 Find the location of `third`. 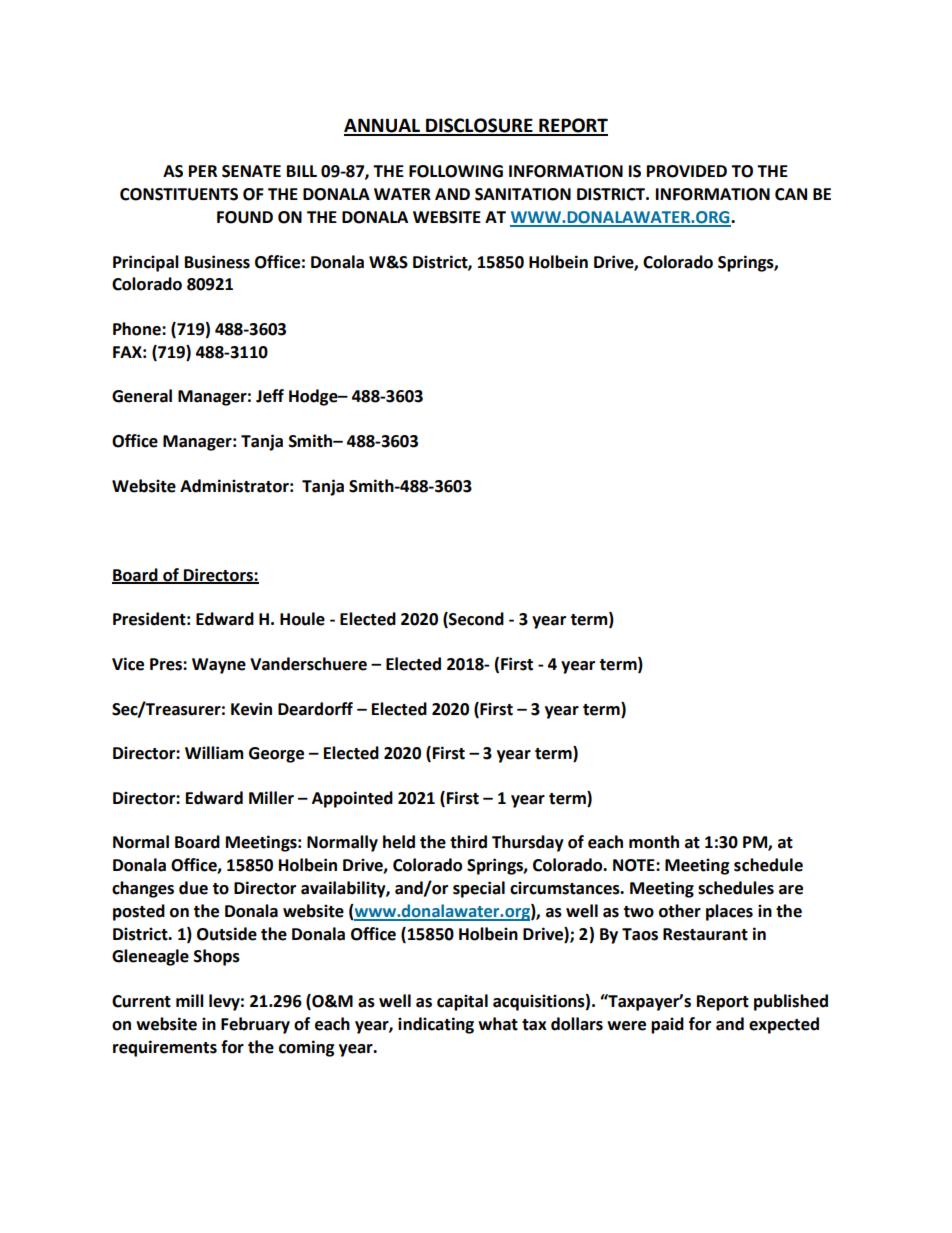

third is located at coordinates (468, 842).
